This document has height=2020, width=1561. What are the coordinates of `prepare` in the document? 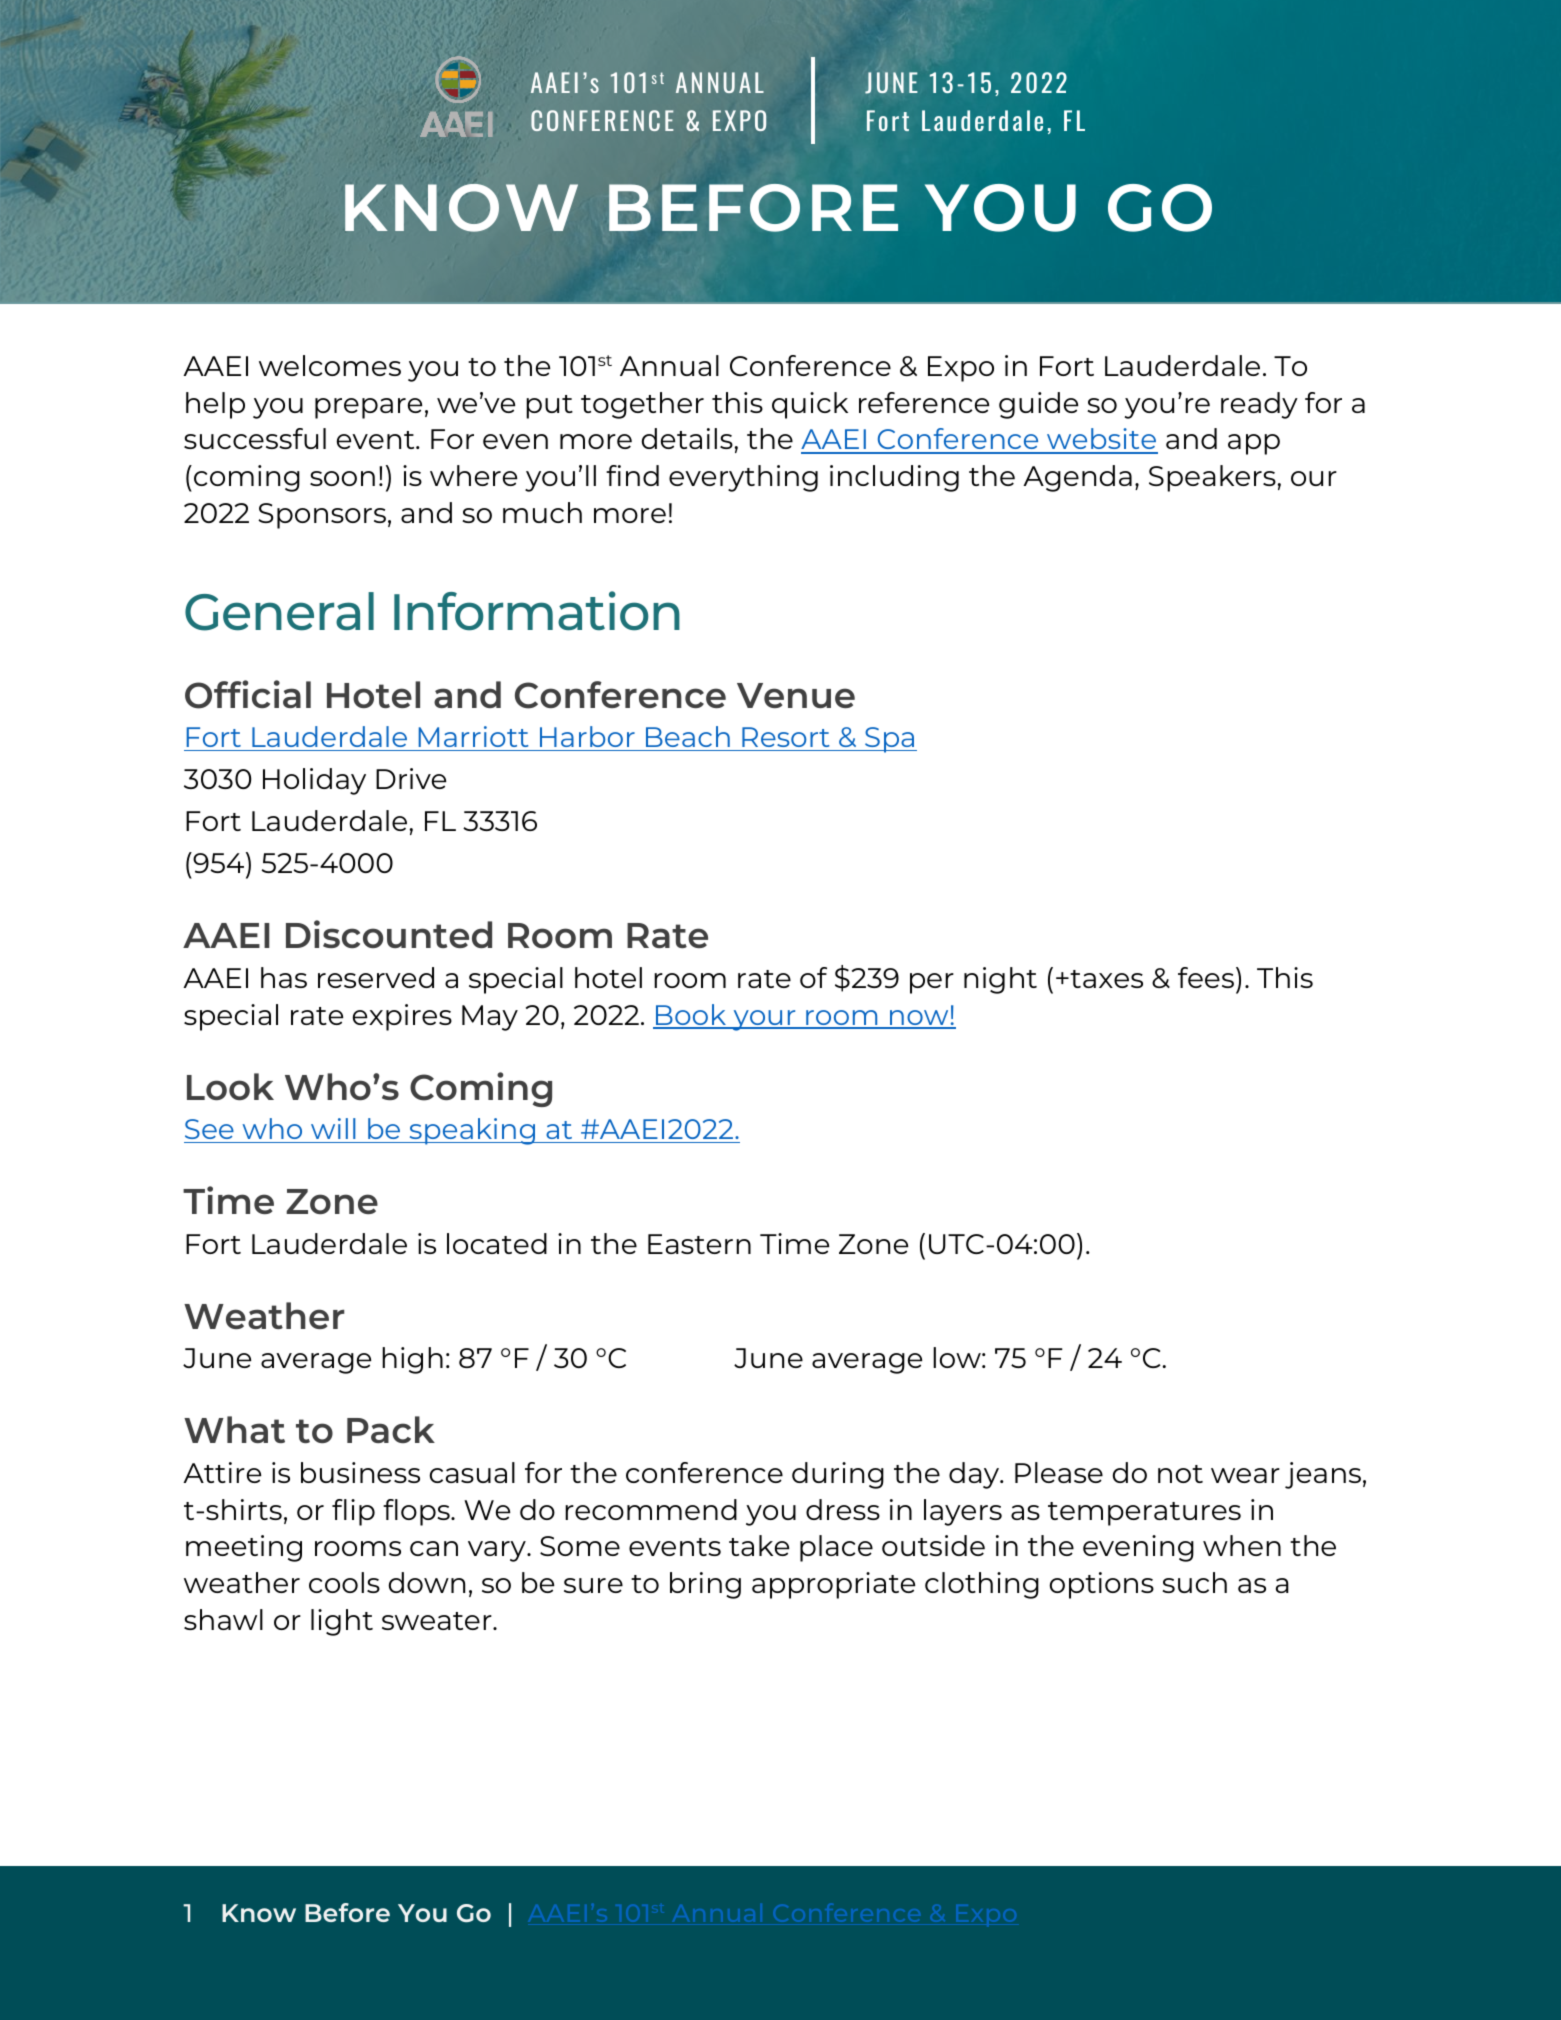 It's located at (369, 408).
